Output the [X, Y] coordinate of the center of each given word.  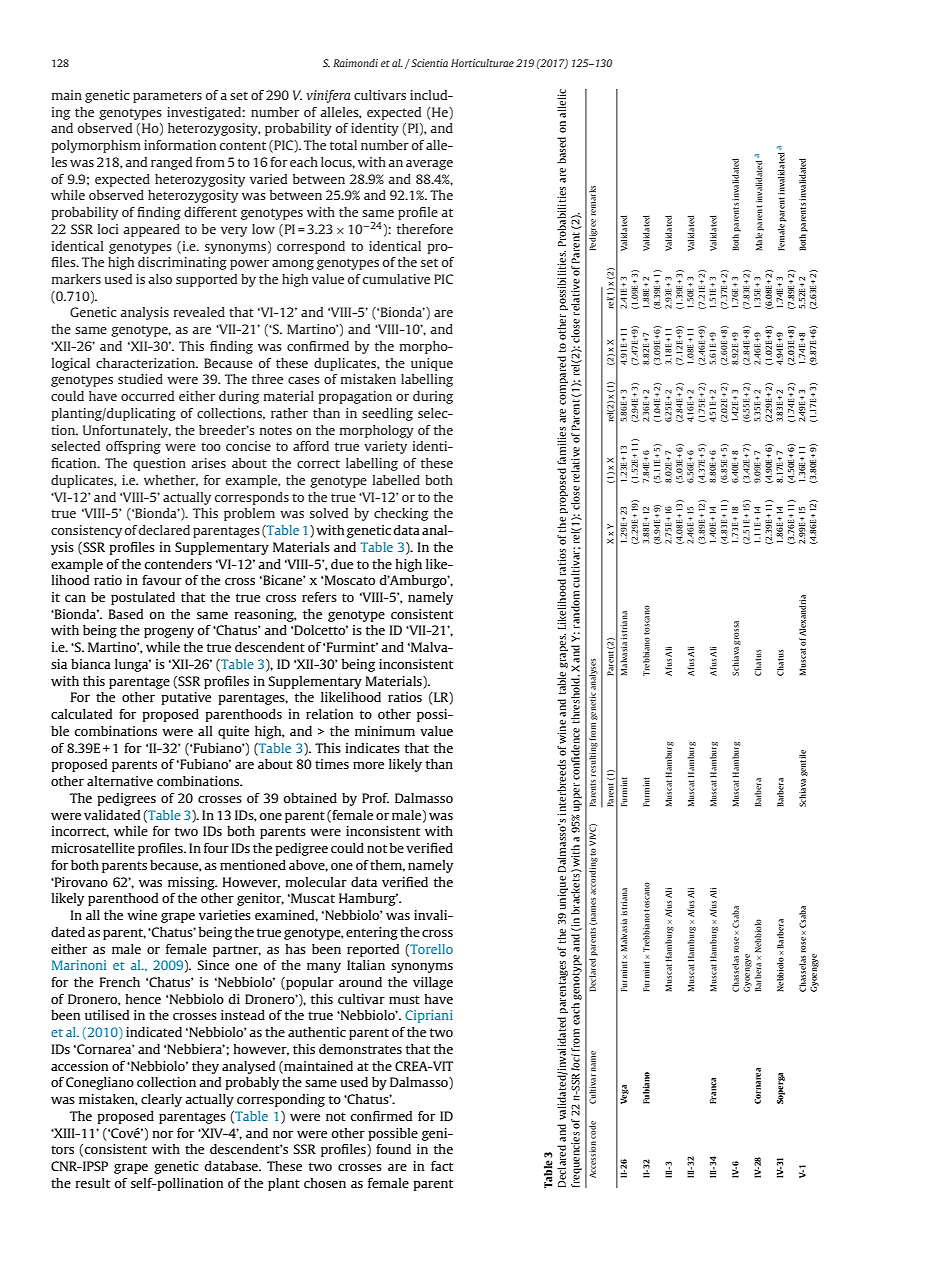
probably [252, 1083]
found [393, 1149]
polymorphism [96, 146]
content [243, 145]
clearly [161, 1100]
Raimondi [355, 63]
